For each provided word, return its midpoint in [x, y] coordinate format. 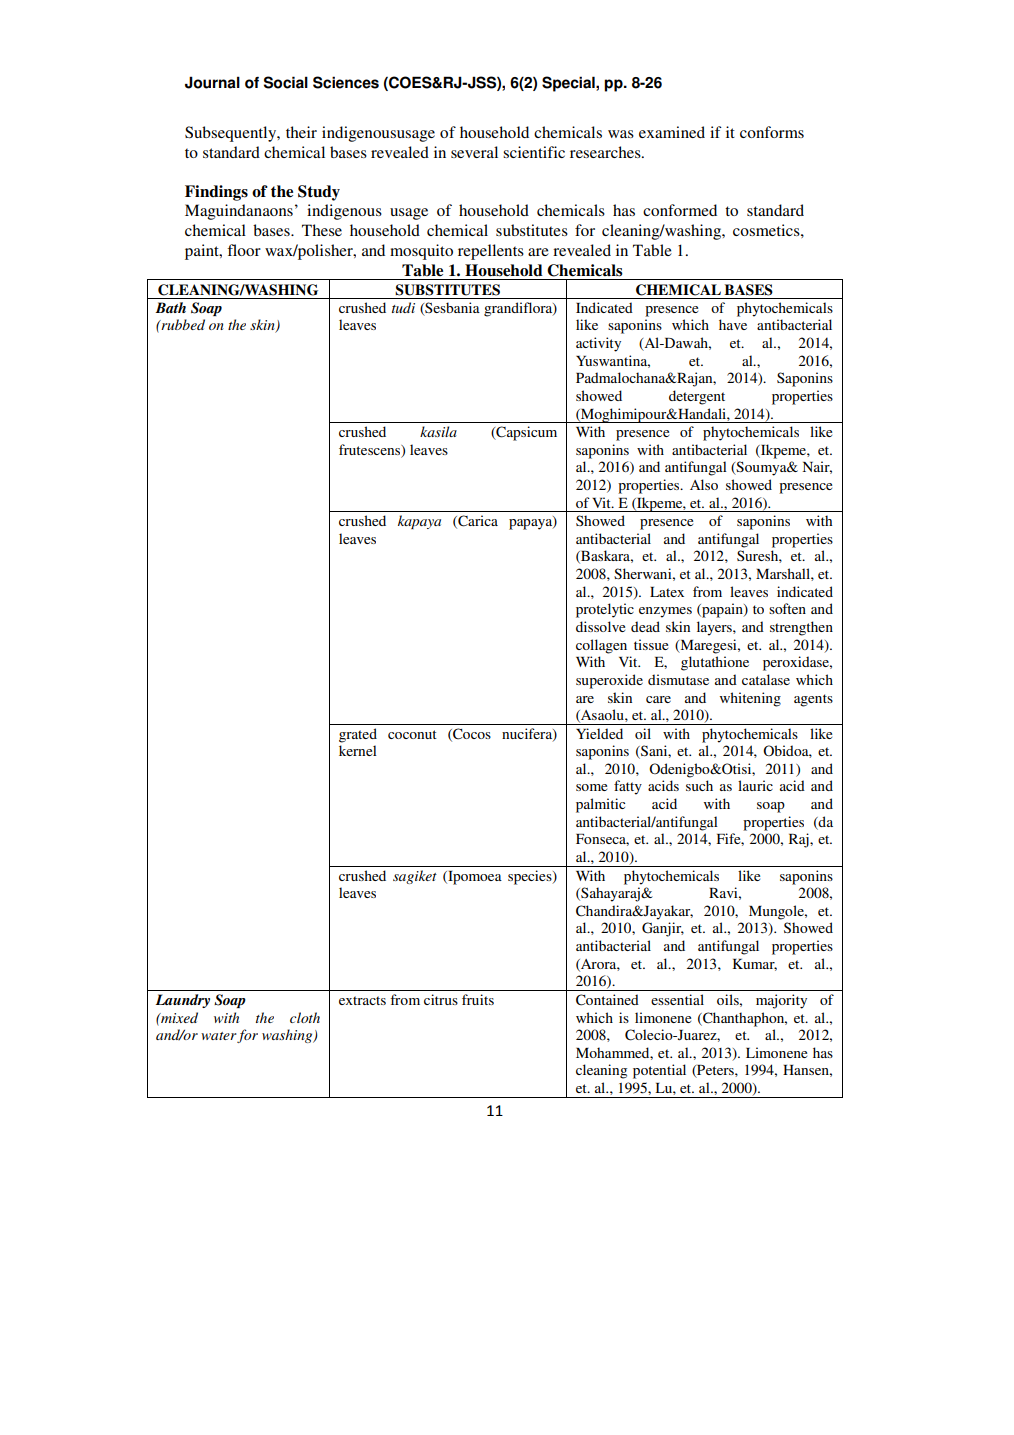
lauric [755, 785]
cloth [305, 1017]
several [474, 152]
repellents [491, 252]
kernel [358, 750]
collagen [601, 646]
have [733, 324]
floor [244, 250]
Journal [212, 82]
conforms [772, 132]
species [531, 877]
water [219, 1036]
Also [704, 484]
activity [598, 344]
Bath [170, 307]
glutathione [715, 663]
